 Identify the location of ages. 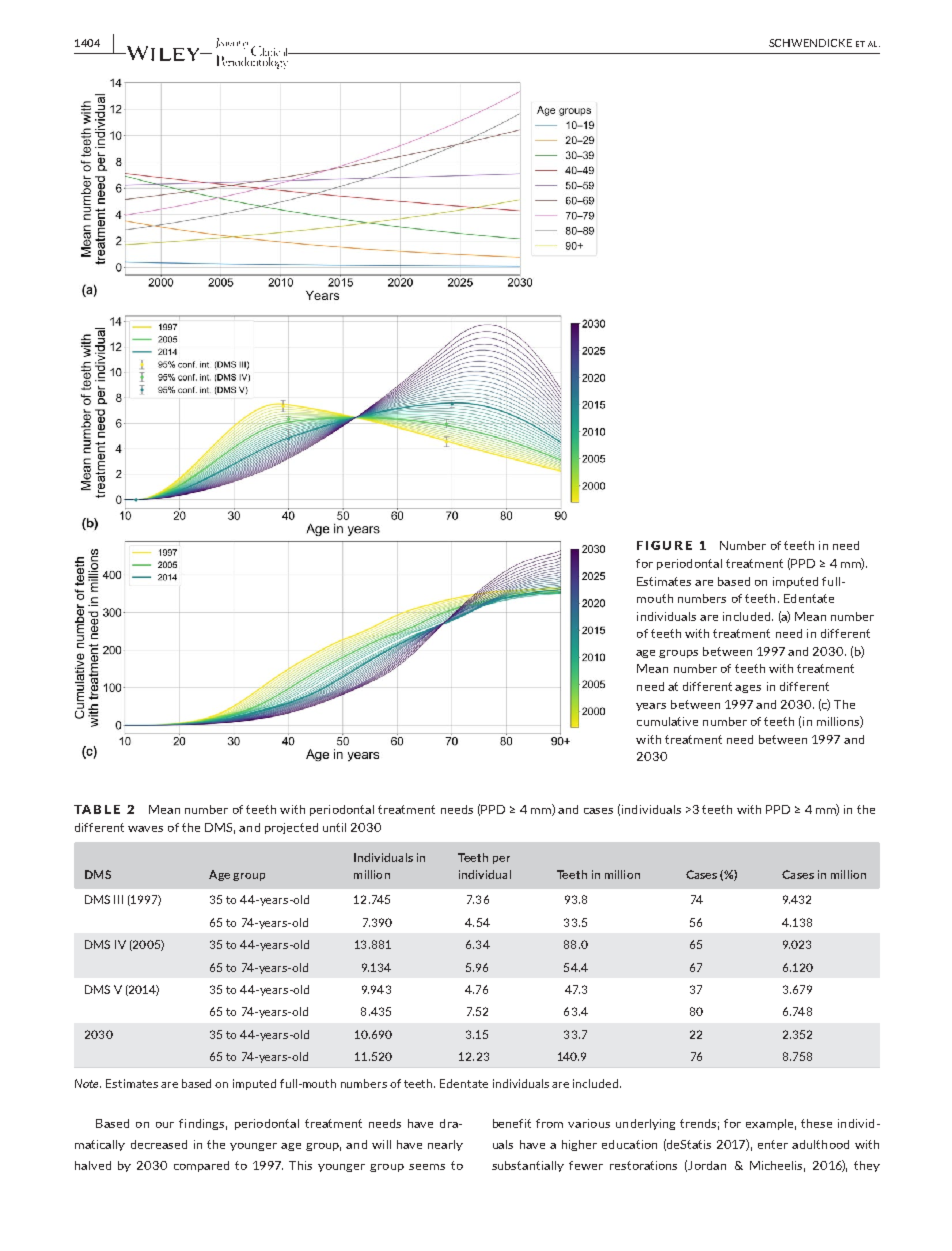
(748, 689).
